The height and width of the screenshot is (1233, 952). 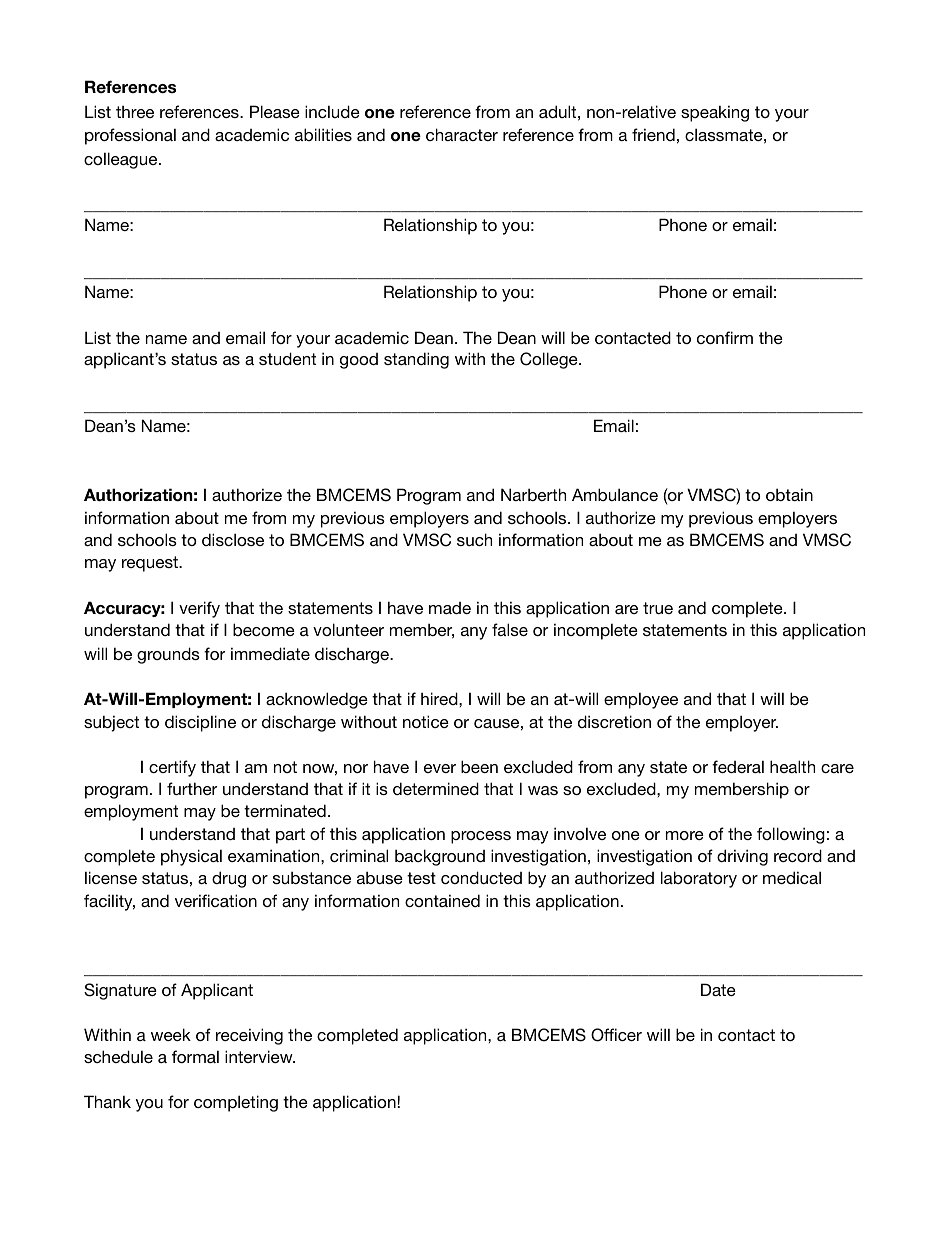 What do you see at coordinates (715, 113) in the screenshot?
I see `speaking` at bounding box center [715, 113].
